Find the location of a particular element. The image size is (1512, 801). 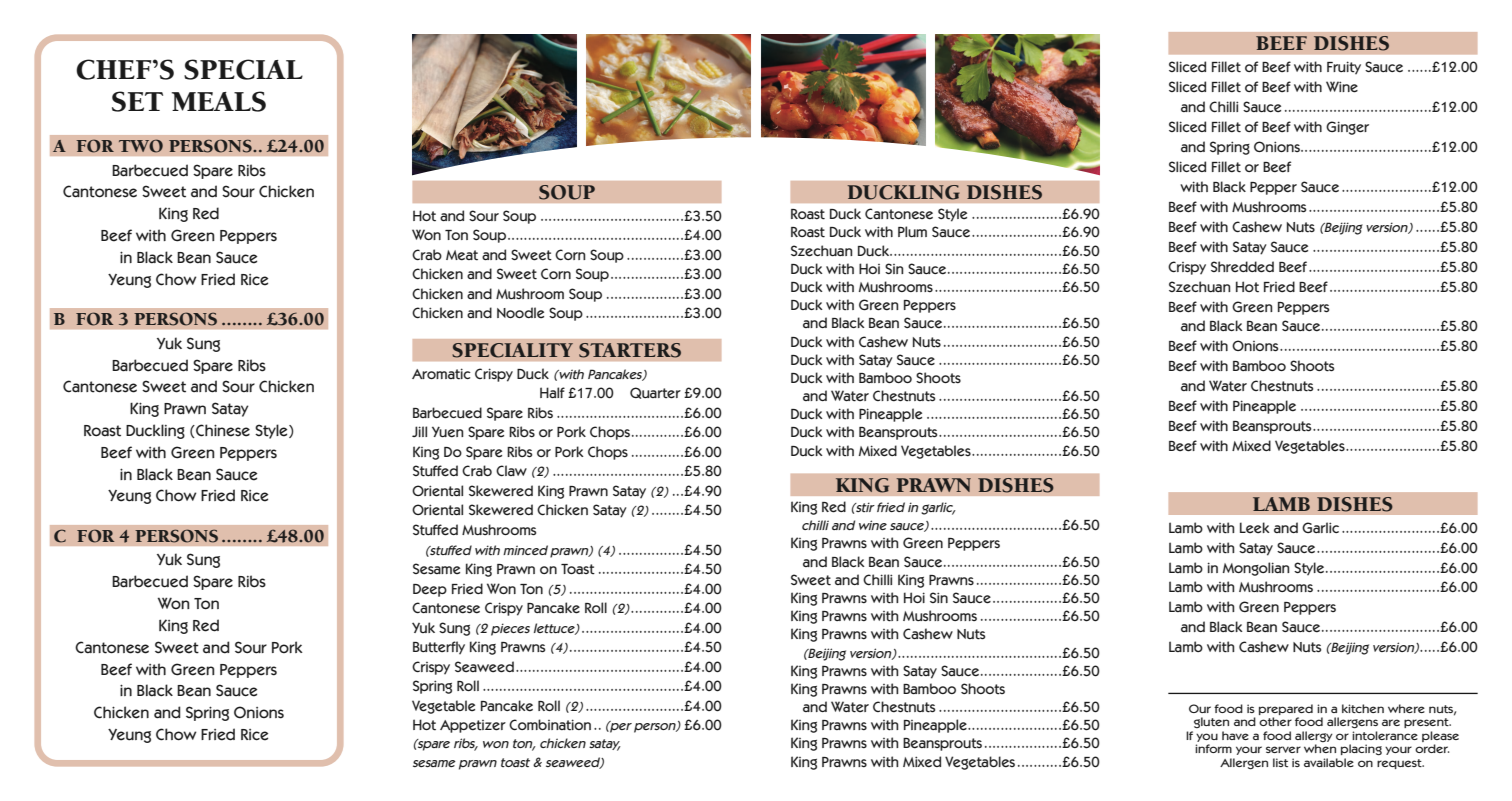

Quarter is located at coordinates (655, 393).
